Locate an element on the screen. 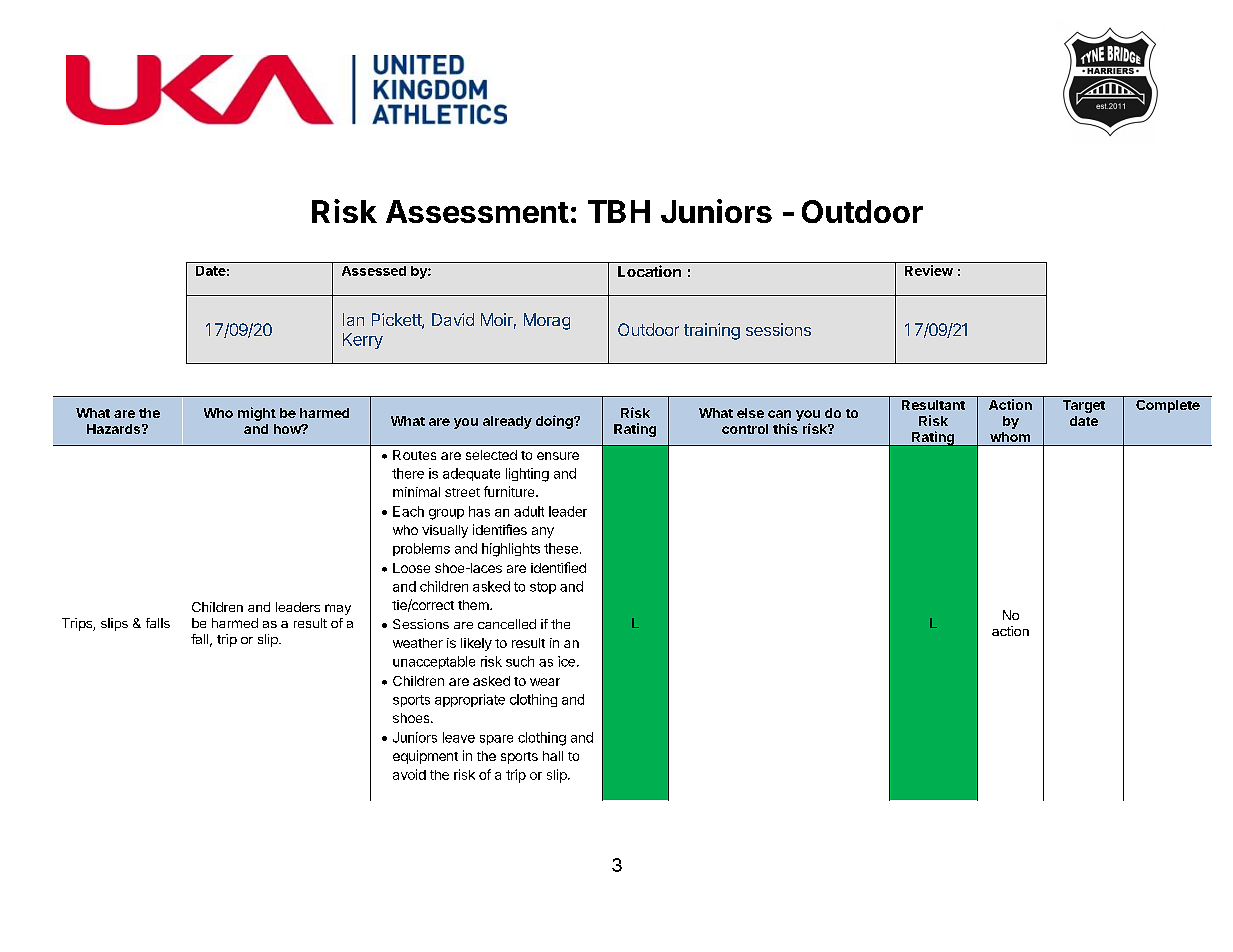 The image size is (1233, 952). TBH is located at coordinates (619, 211).
